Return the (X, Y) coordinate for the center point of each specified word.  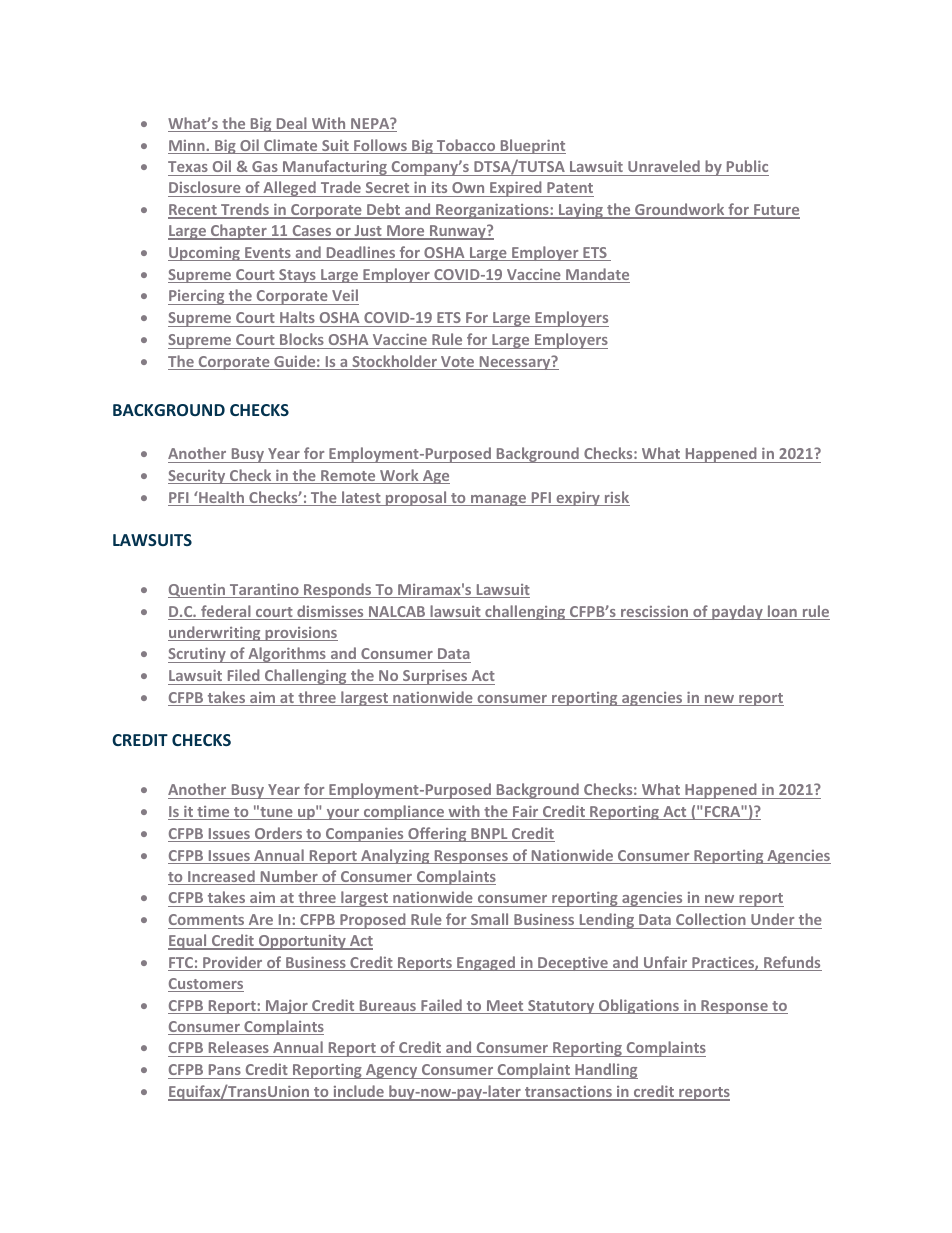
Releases (239, 1047)
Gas (265, 166)
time (213, 813)
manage (499, 500)
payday (737, 612)
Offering (437, 834)
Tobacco (466, 146)
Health (222, 498)
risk (616, 498)
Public (747, 166)
